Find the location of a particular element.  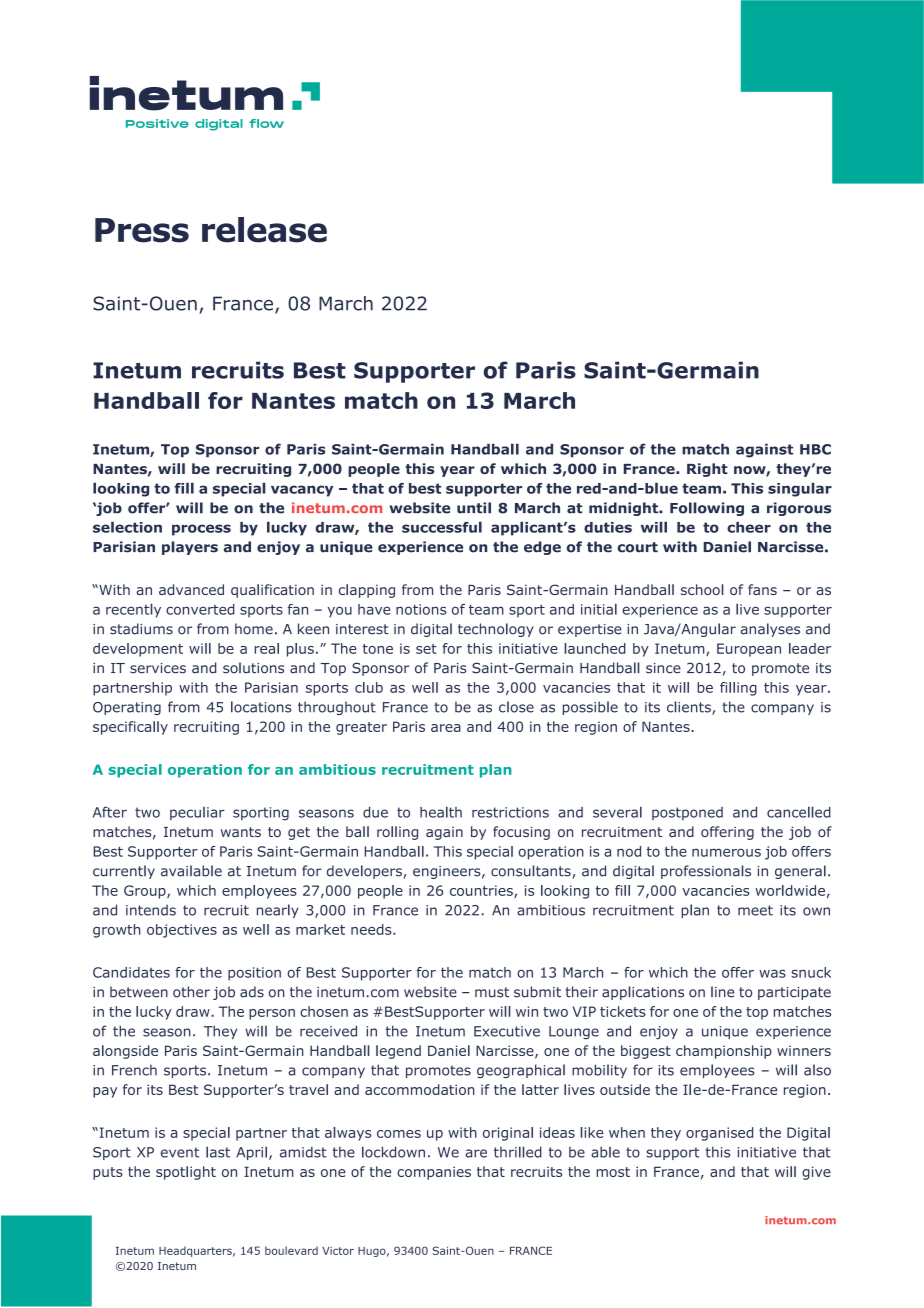

school is located at coordinates (702, 589).
